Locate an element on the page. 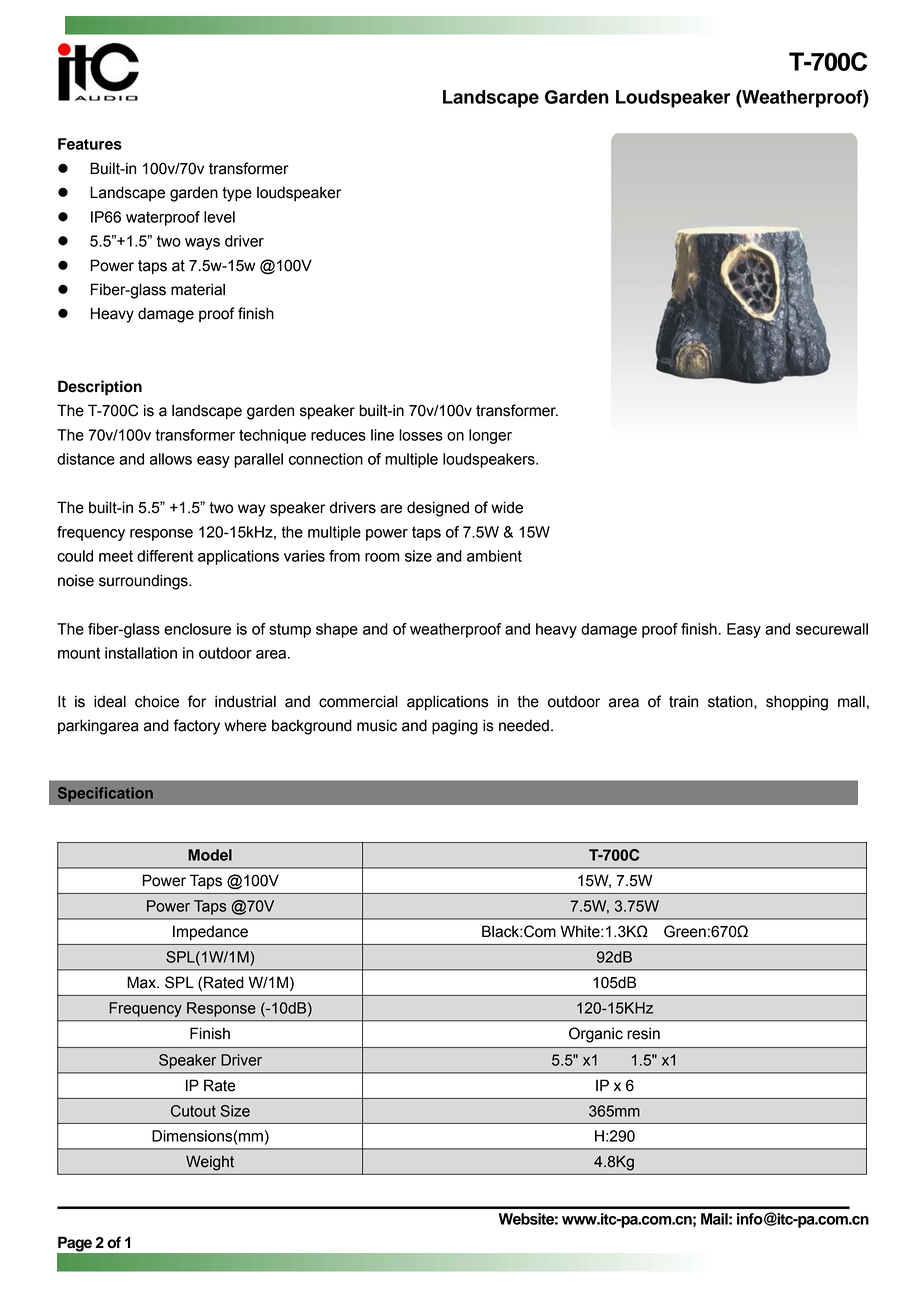  resin is located at coordinates (643, 1033).
